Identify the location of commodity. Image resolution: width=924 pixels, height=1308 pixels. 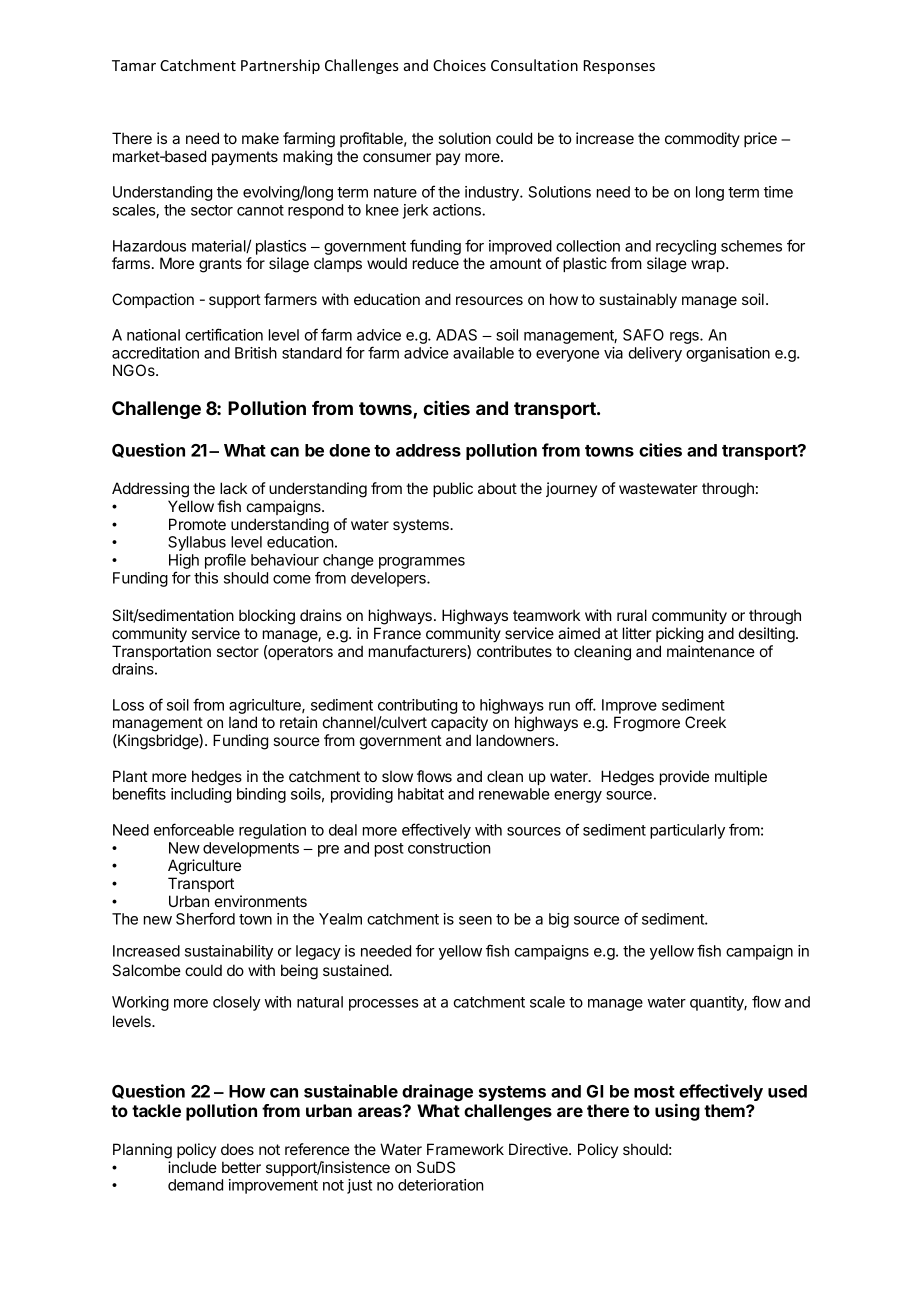
(702, 139).
